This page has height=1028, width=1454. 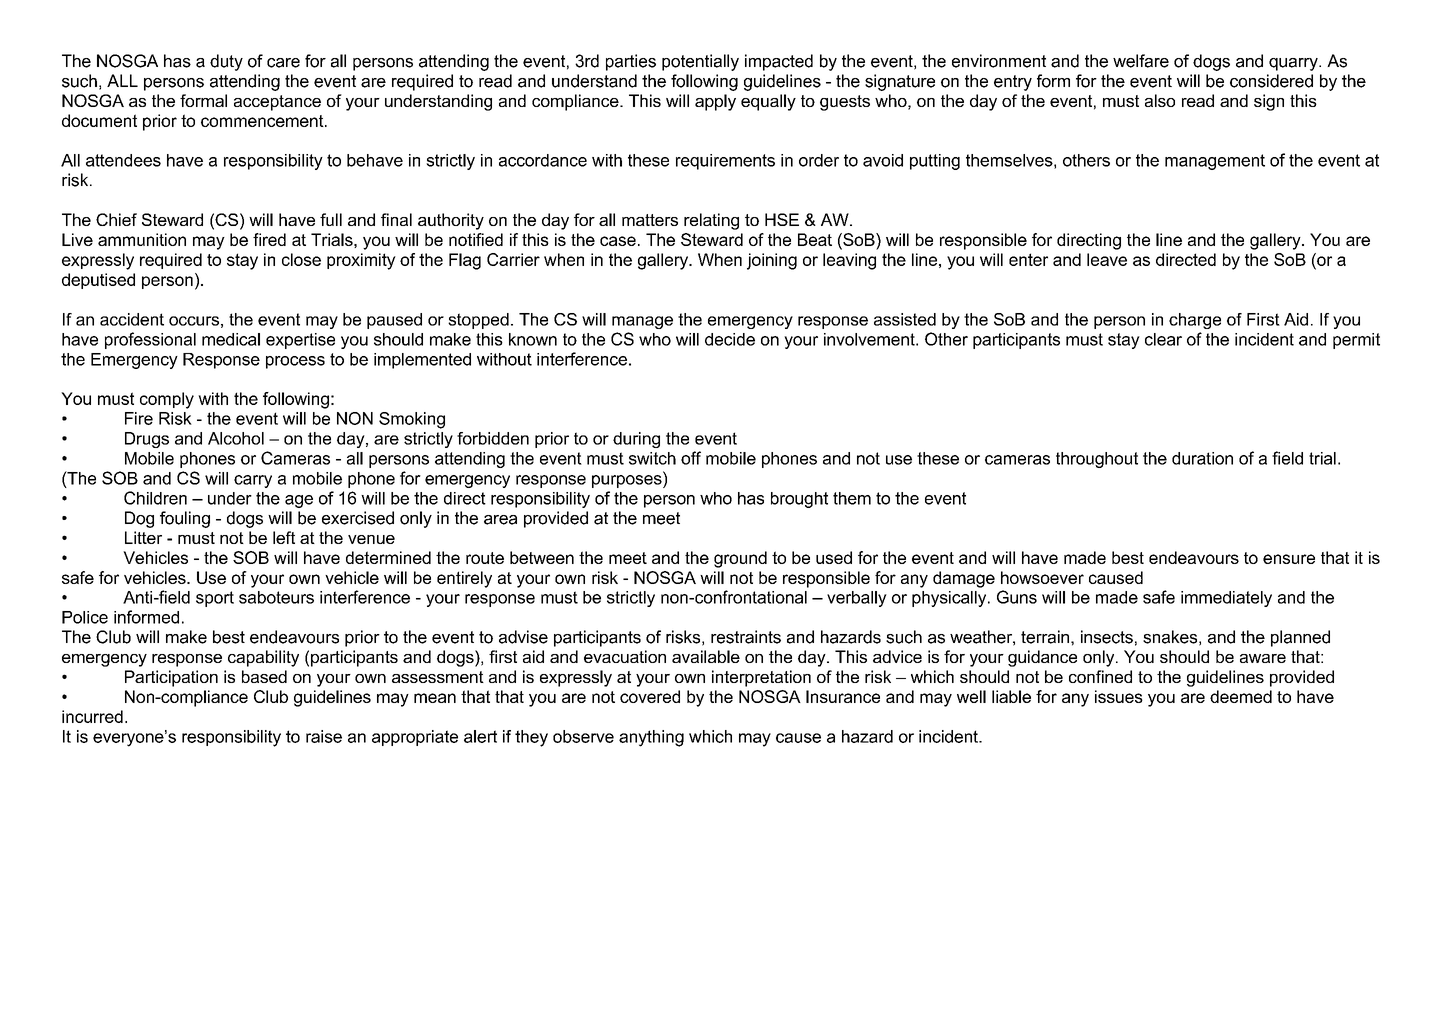 What do you see at coordinates (1271, 81) in the page?
I see `considered` at bounding box center [1271, 81].
